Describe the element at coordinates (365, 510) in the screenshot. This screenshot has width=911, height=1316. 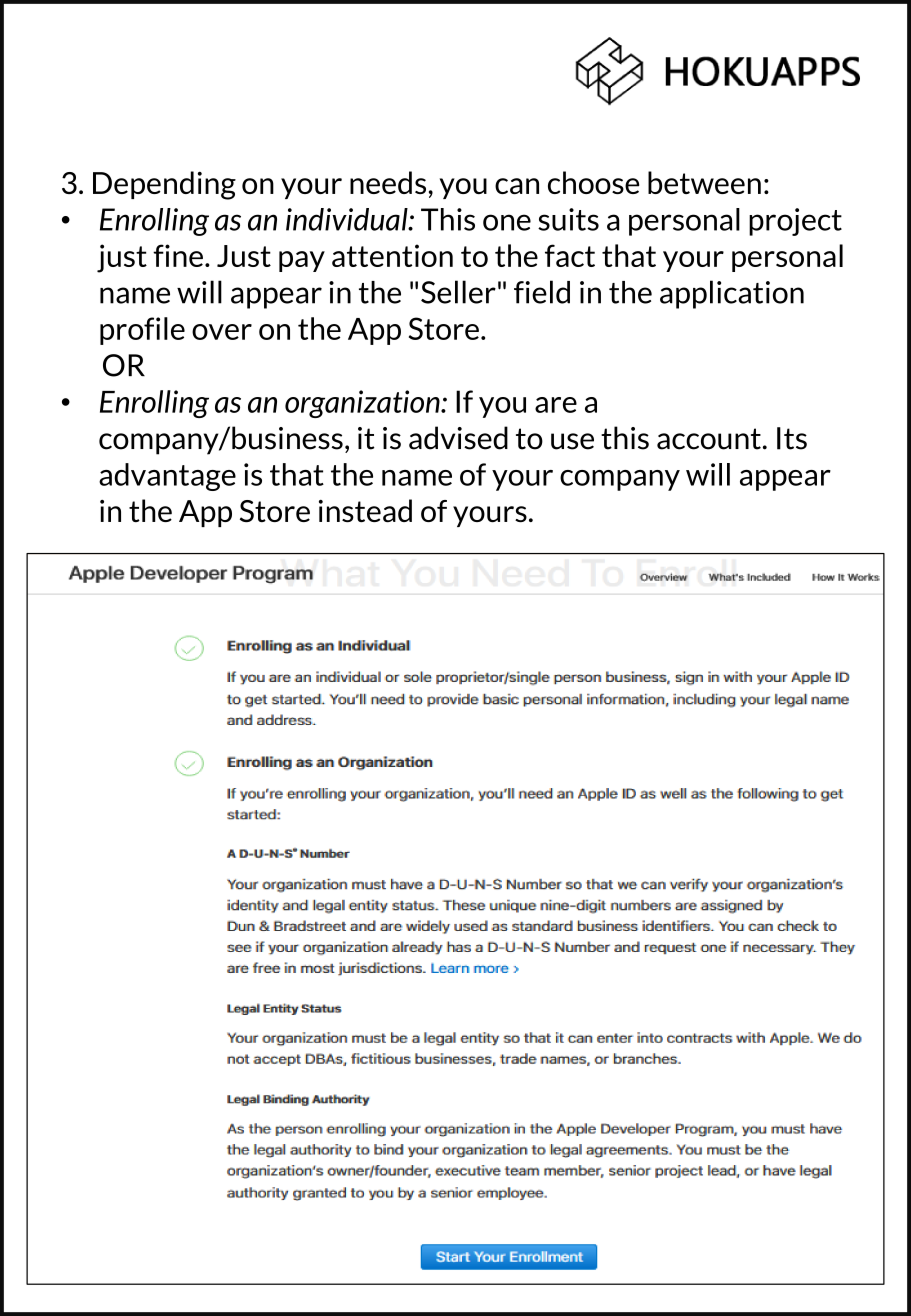
I see `instead` at that location.
